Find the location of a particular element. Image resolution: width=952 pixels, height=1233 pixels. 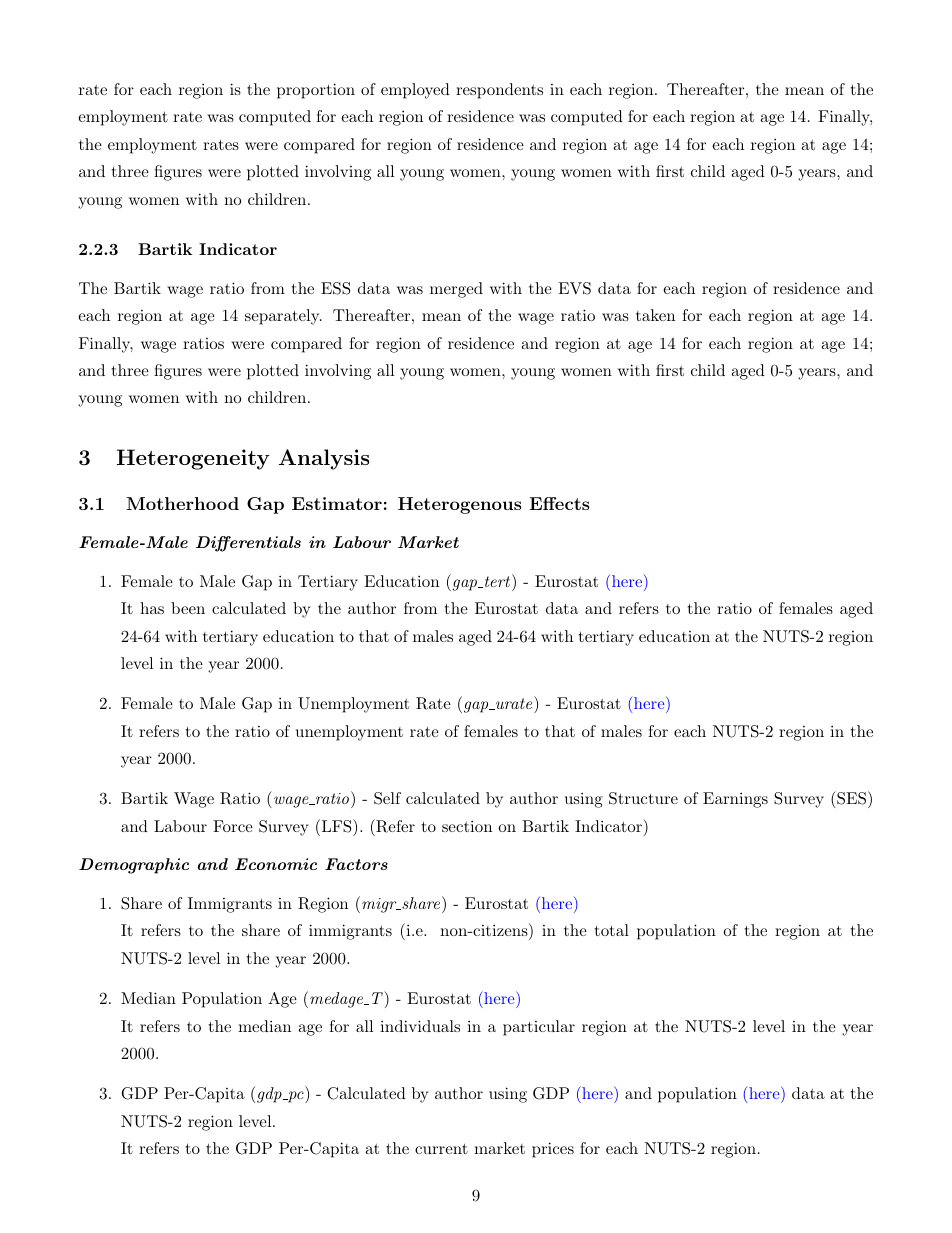

prices is located at coordinates (553, 1150).
